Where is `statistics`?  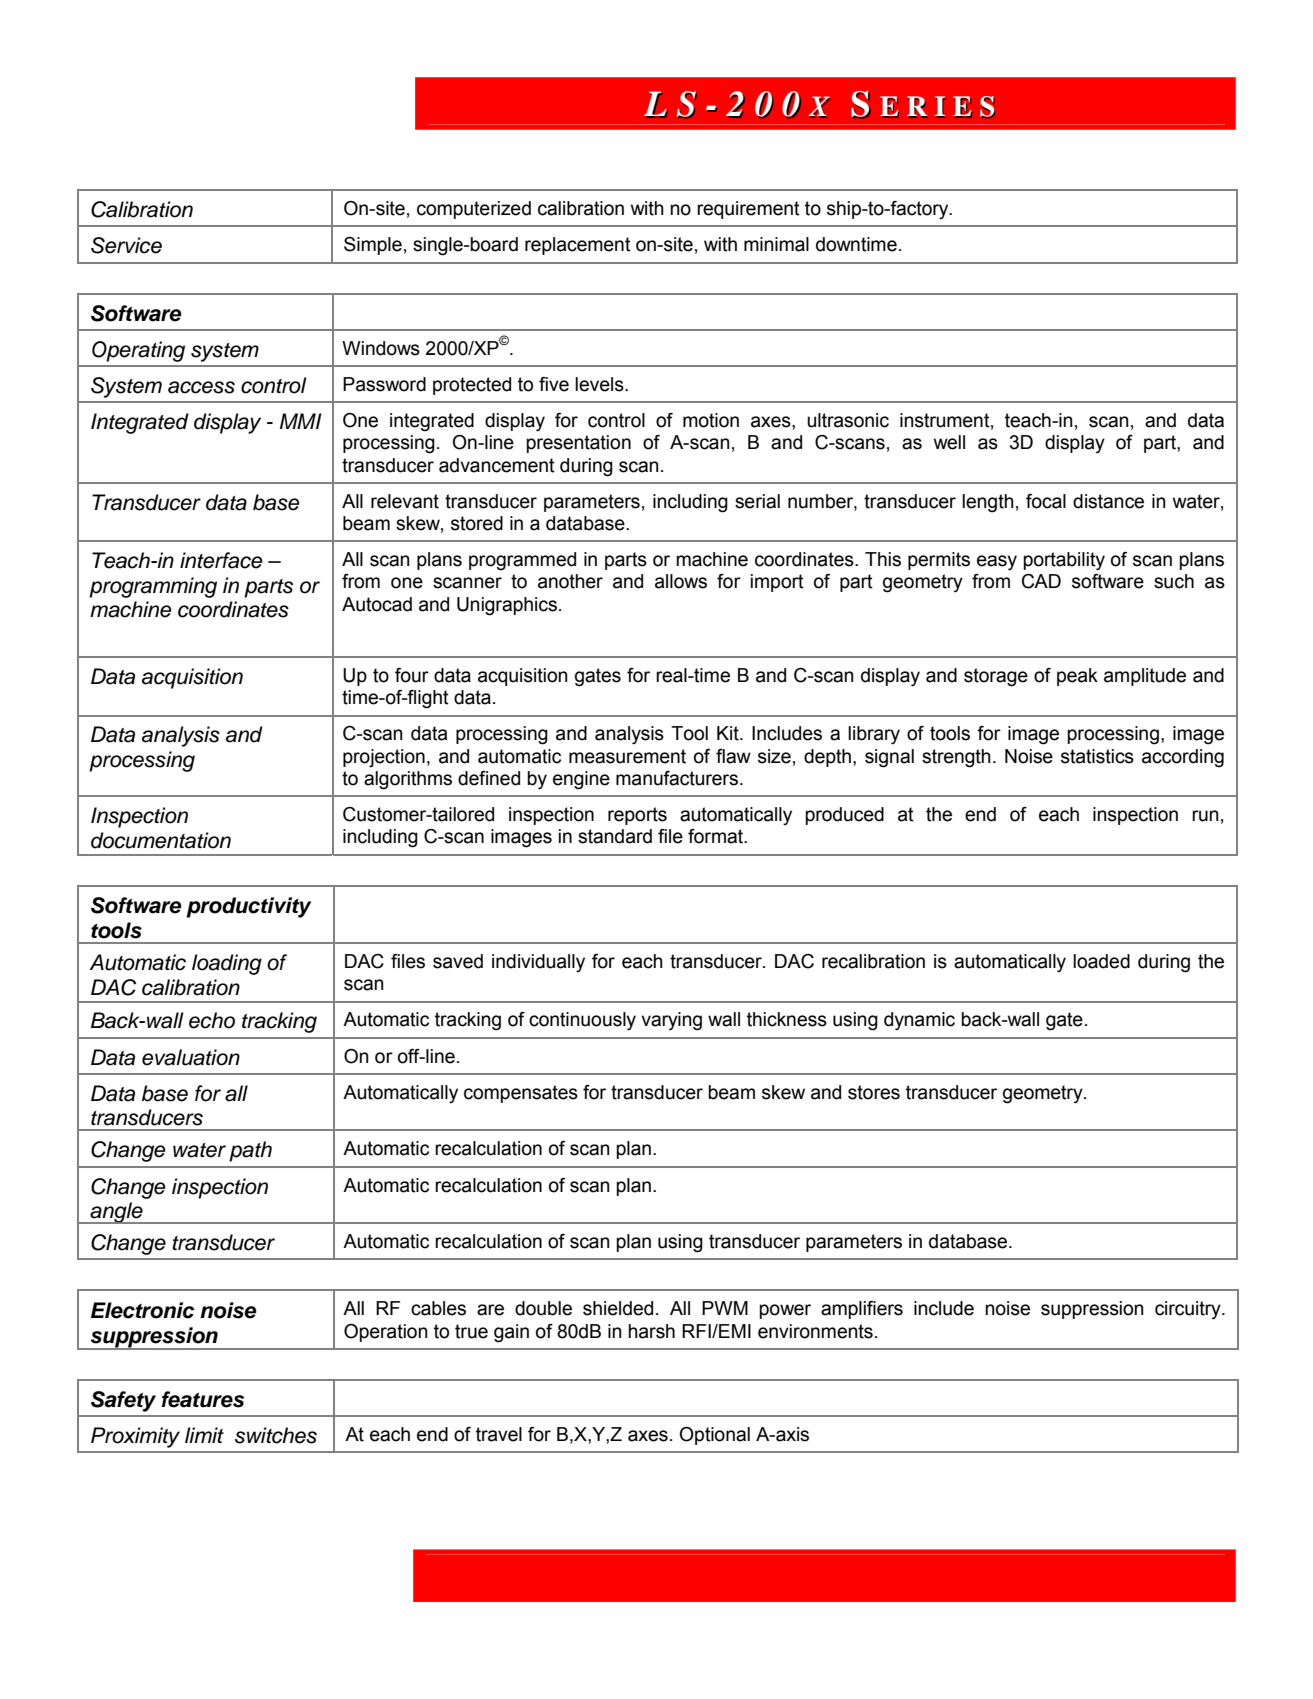
statistics is located at coordinates (1097, 756).
